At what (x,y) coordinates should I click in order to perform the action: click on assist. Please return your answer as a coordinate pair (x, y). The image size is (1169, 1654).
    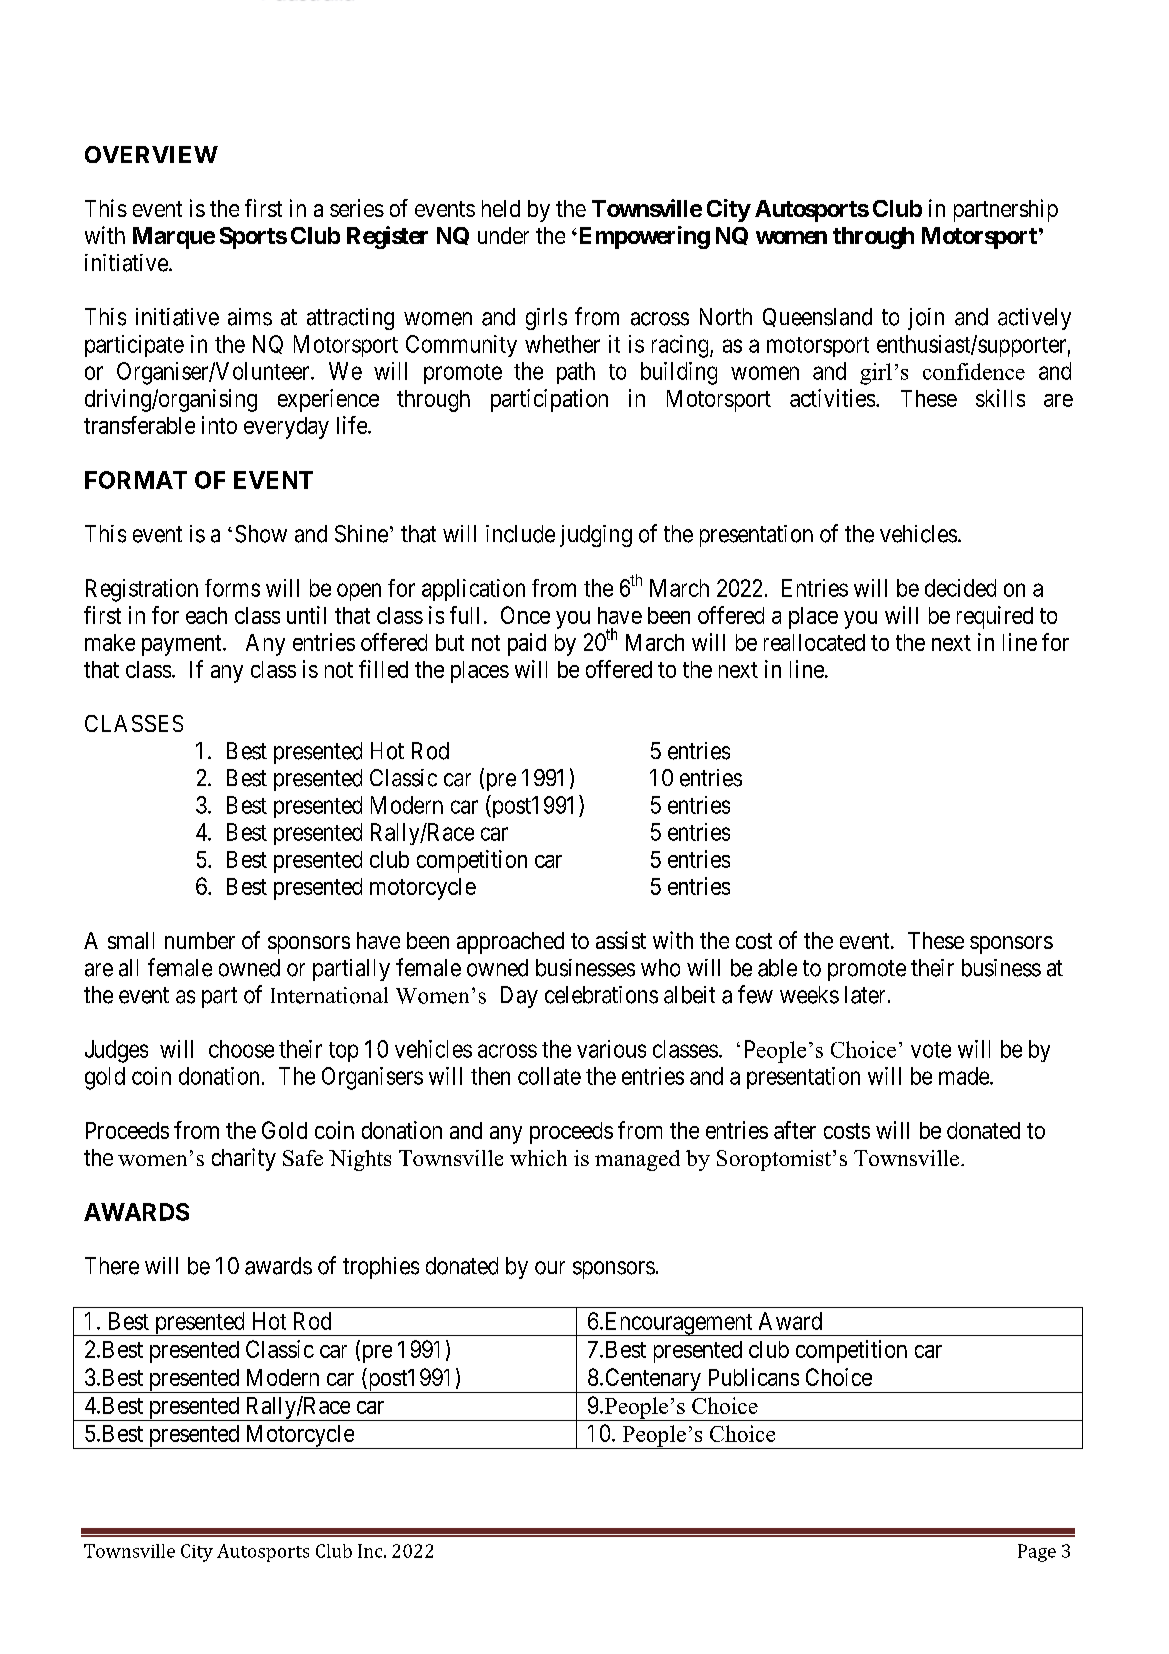
    Looking at the image, I should click on (621, 940).
